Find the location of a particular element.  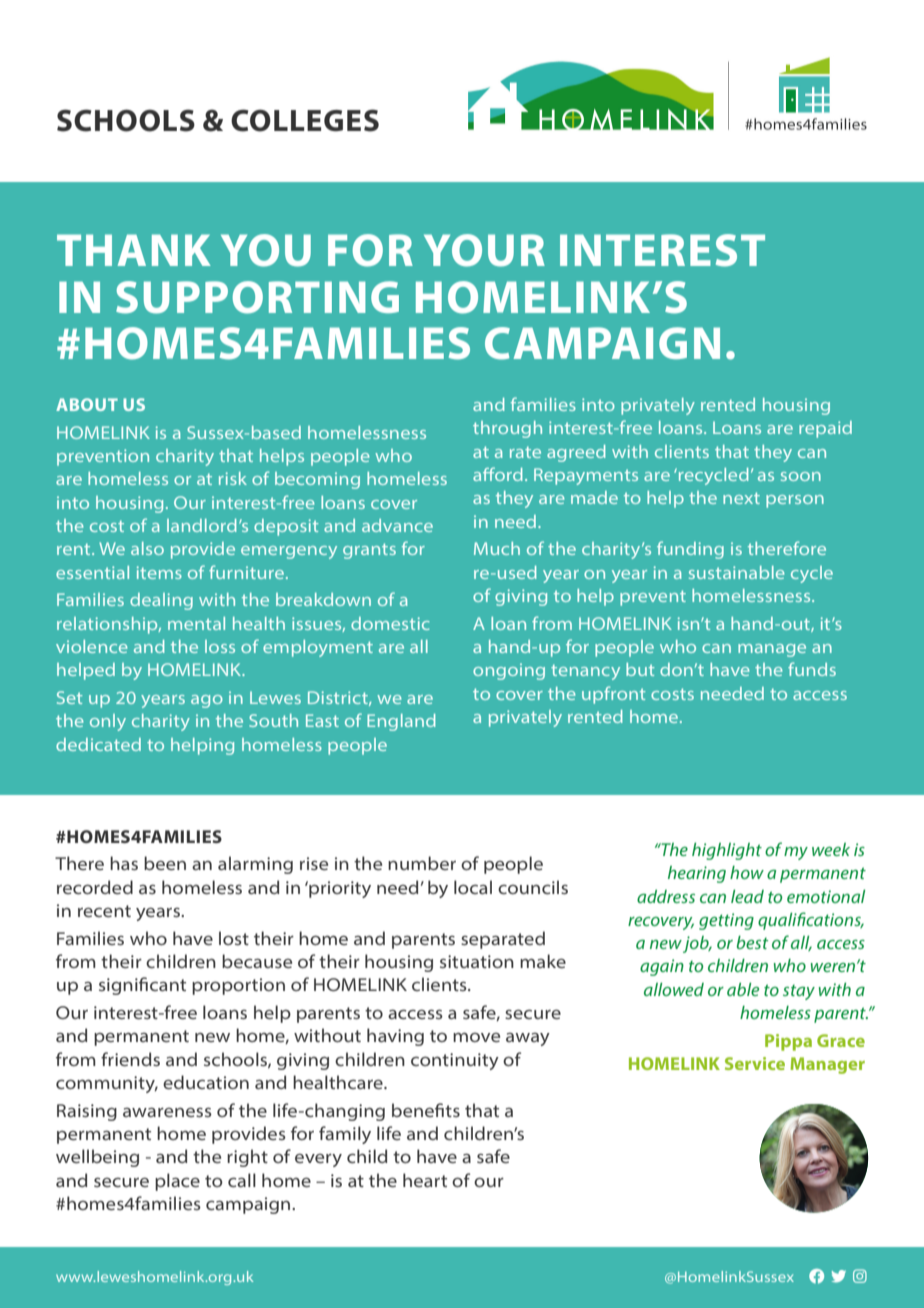

YOUR is located at coordinates (484, 250).
